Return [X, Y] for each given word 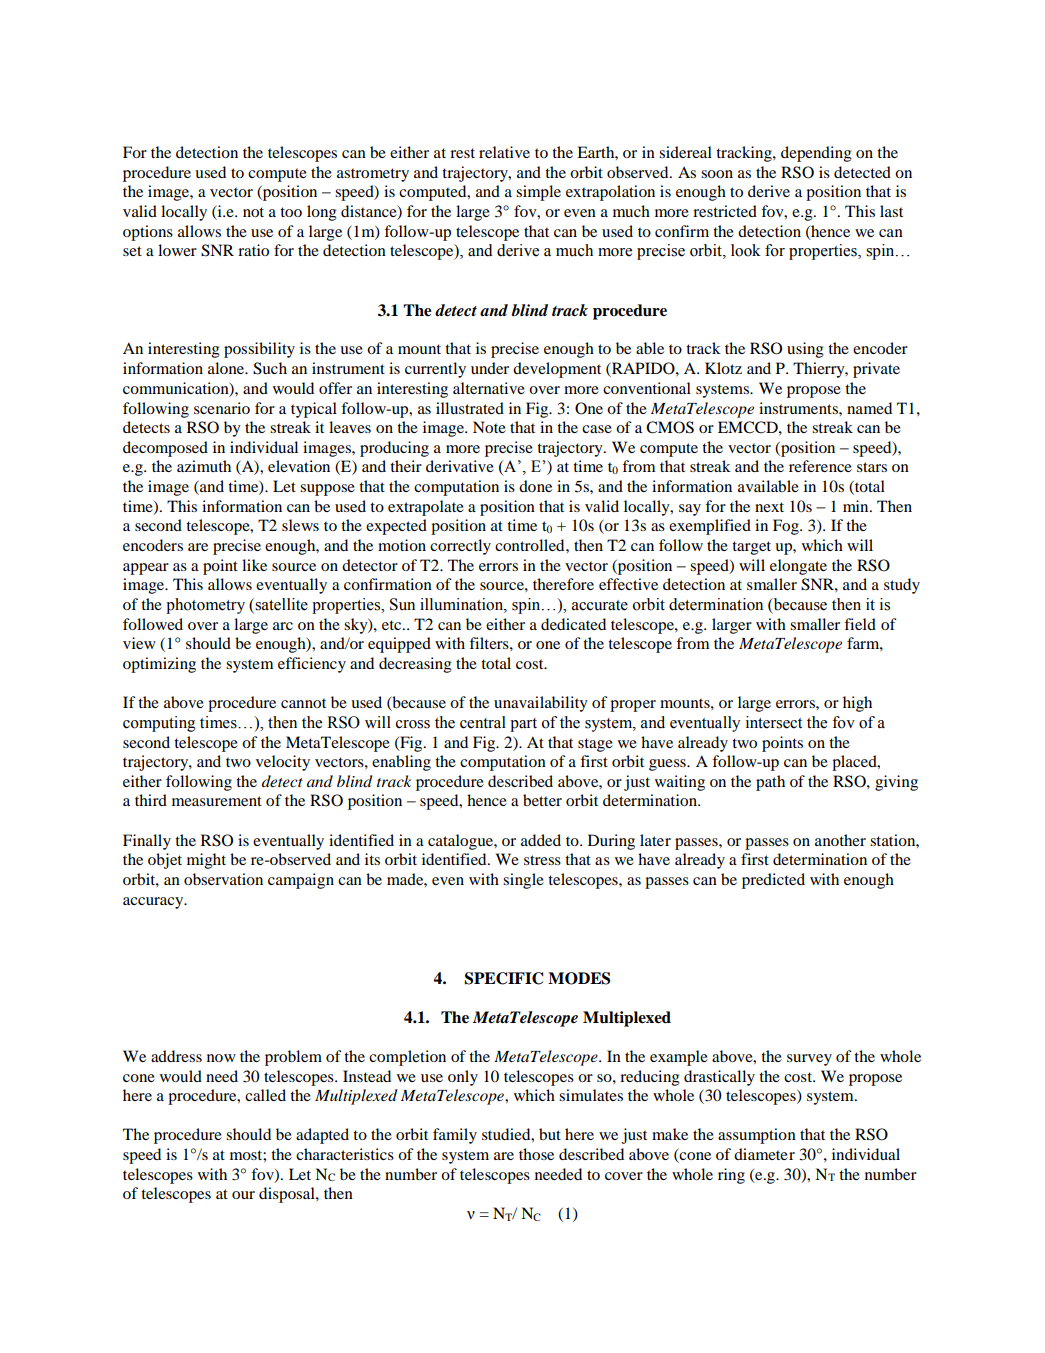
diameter [764, 1154]
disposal [288, 1195]
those [536, 1154]
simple [538, 193]
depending [816, 154]
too [291, 212]
